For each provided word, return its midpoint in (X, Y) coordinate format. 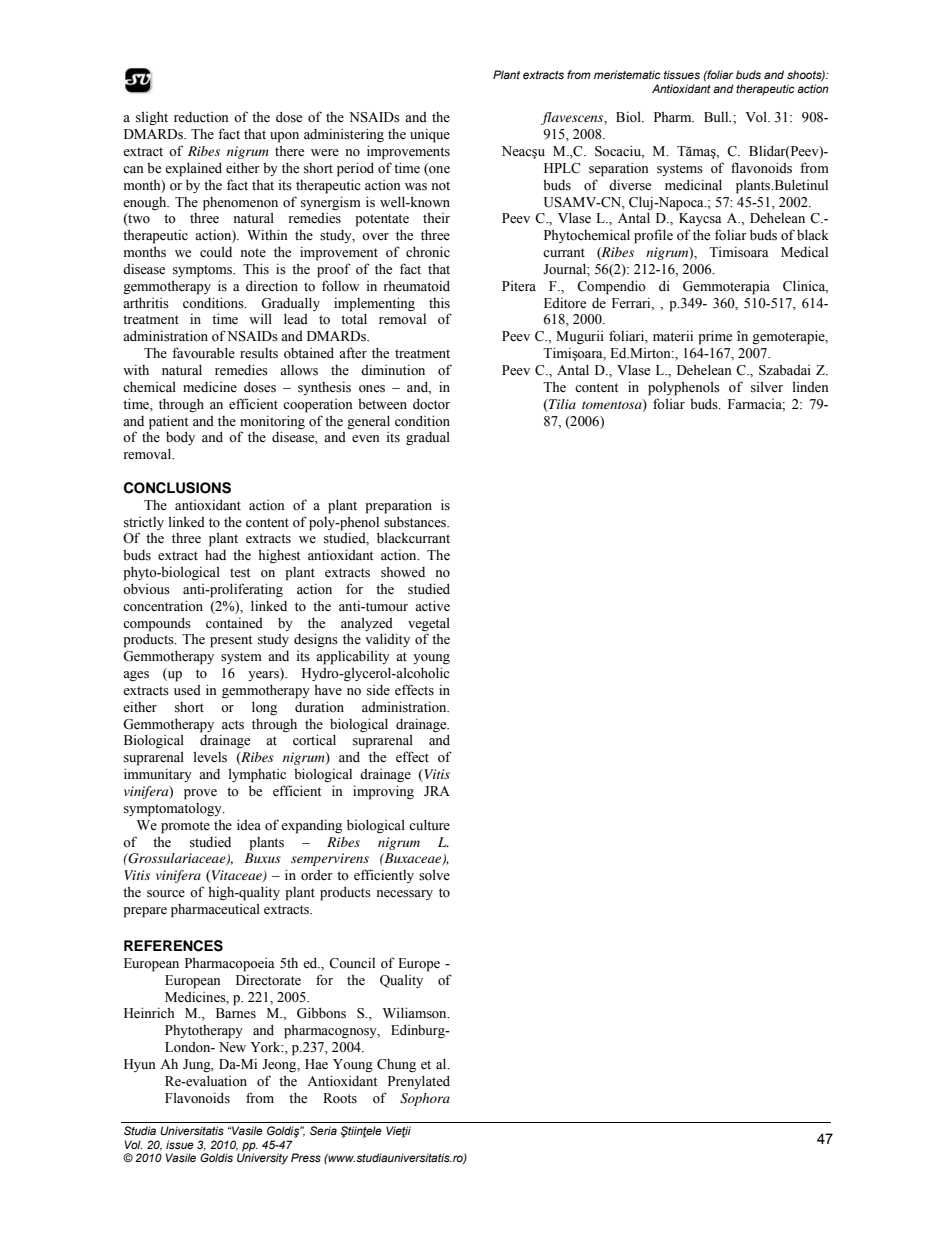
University (262, 1158)
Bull (717, 117)
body (180, 438)
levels (210, 757)
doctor (431, 404)
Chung (396, 1066)
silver (767, 387)
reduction (201, 117)
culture (429, 824)
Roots (340, 1098)
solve (434, 875)
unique (430, 135)
